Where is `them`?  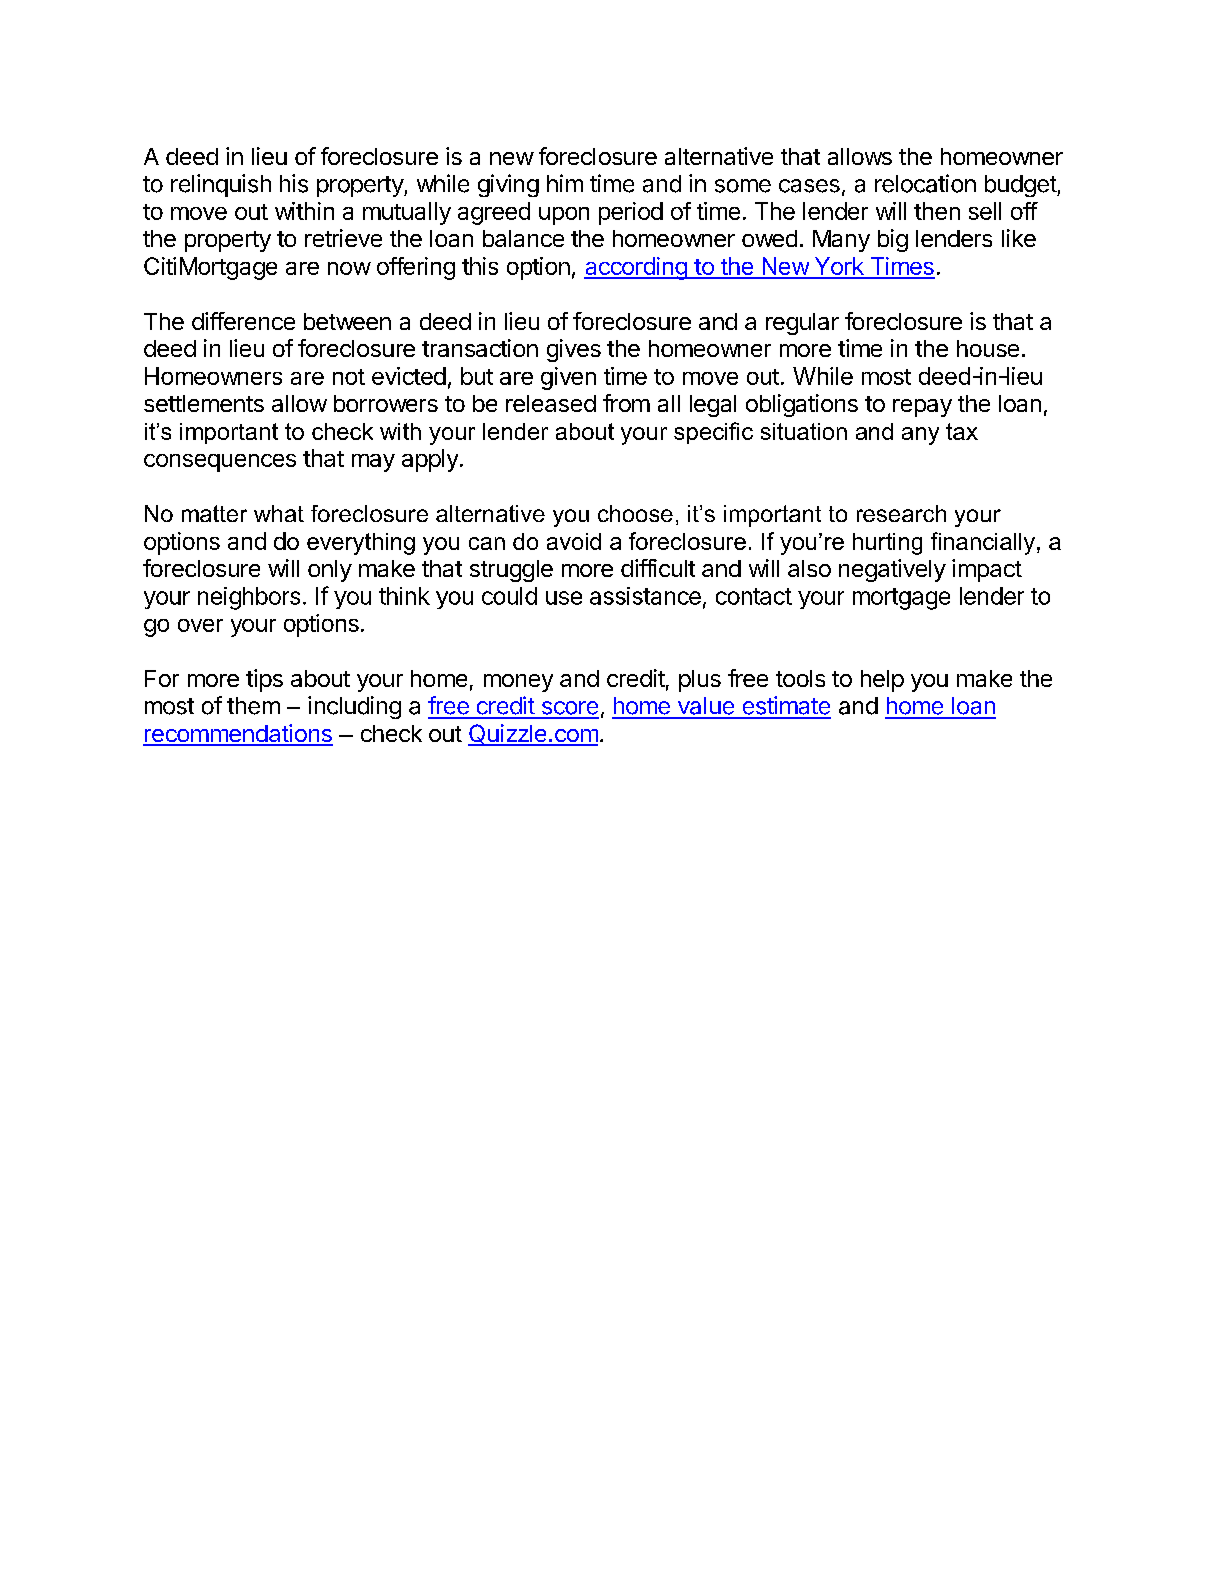
them is located at coordinates (253, 706).
